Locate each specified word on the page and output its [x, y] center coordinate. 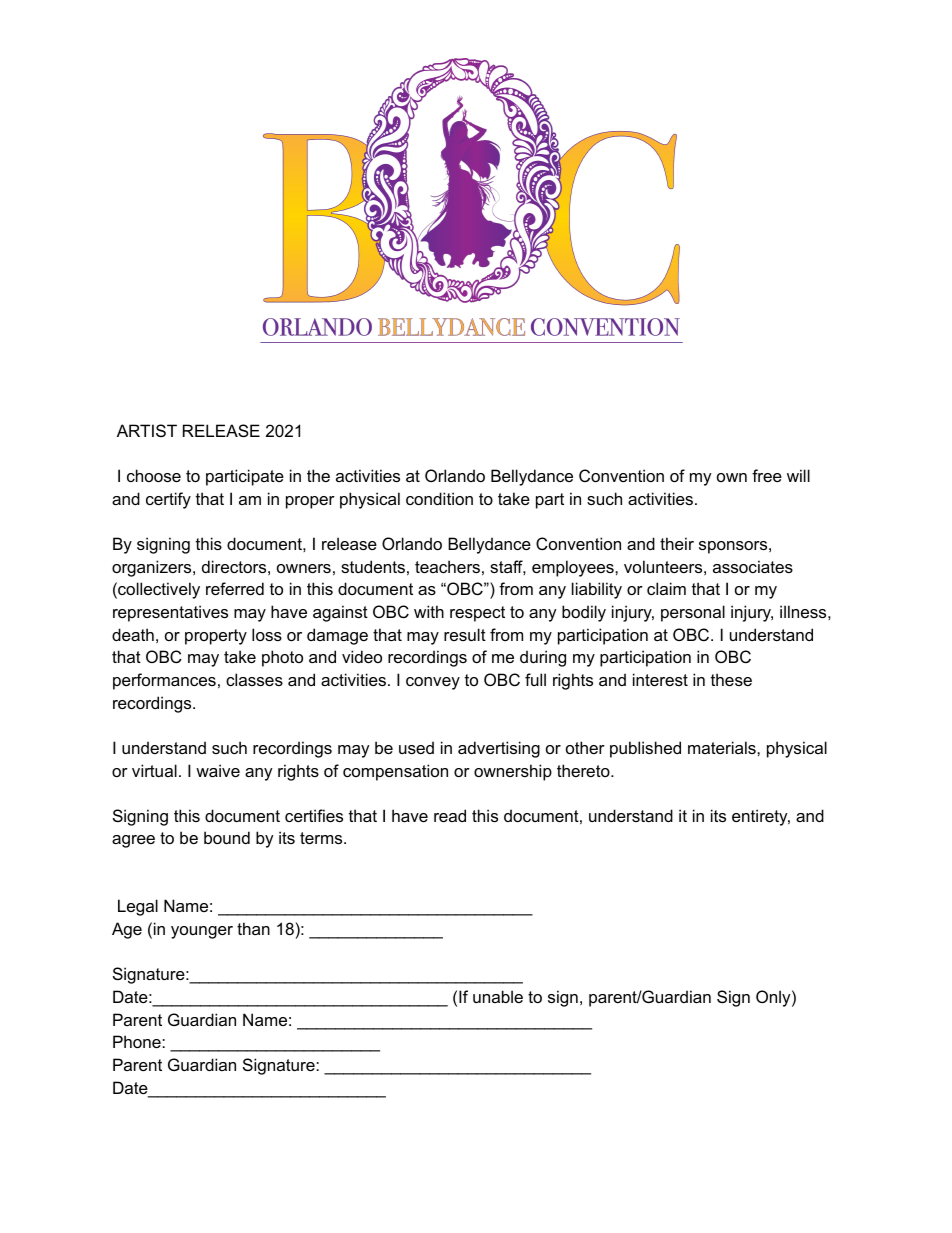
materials [723, 747]
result [465, 634]
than [253, 928]
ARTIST [147, 430]
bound [227, 837]
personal [693, 613]
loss [267, 634]
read [450, 815]
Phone [138, 1041]
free [767, 475]
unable [498, 996]
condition [439, 498]
